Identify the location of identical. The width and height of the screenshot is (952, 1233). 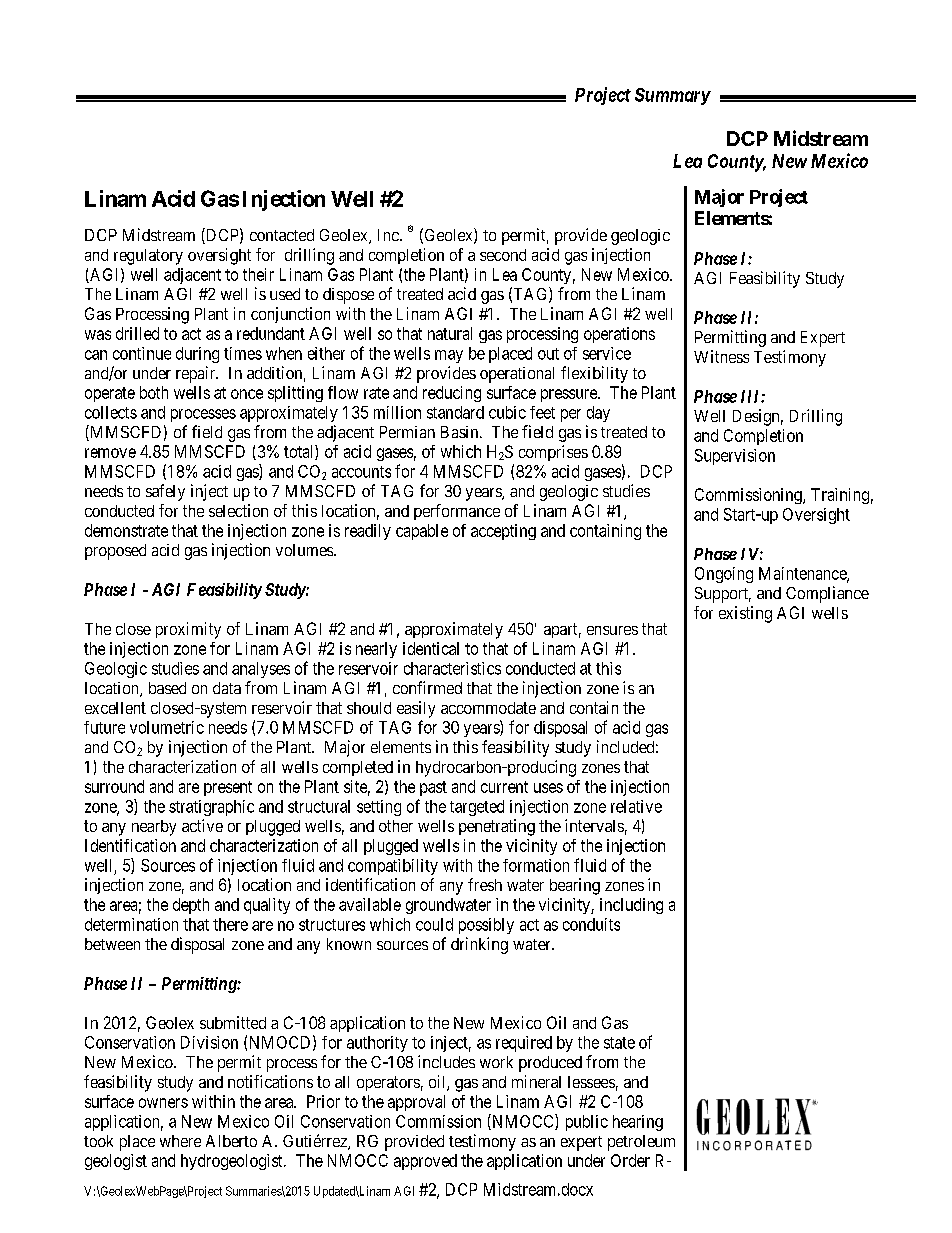
(431, 648).
